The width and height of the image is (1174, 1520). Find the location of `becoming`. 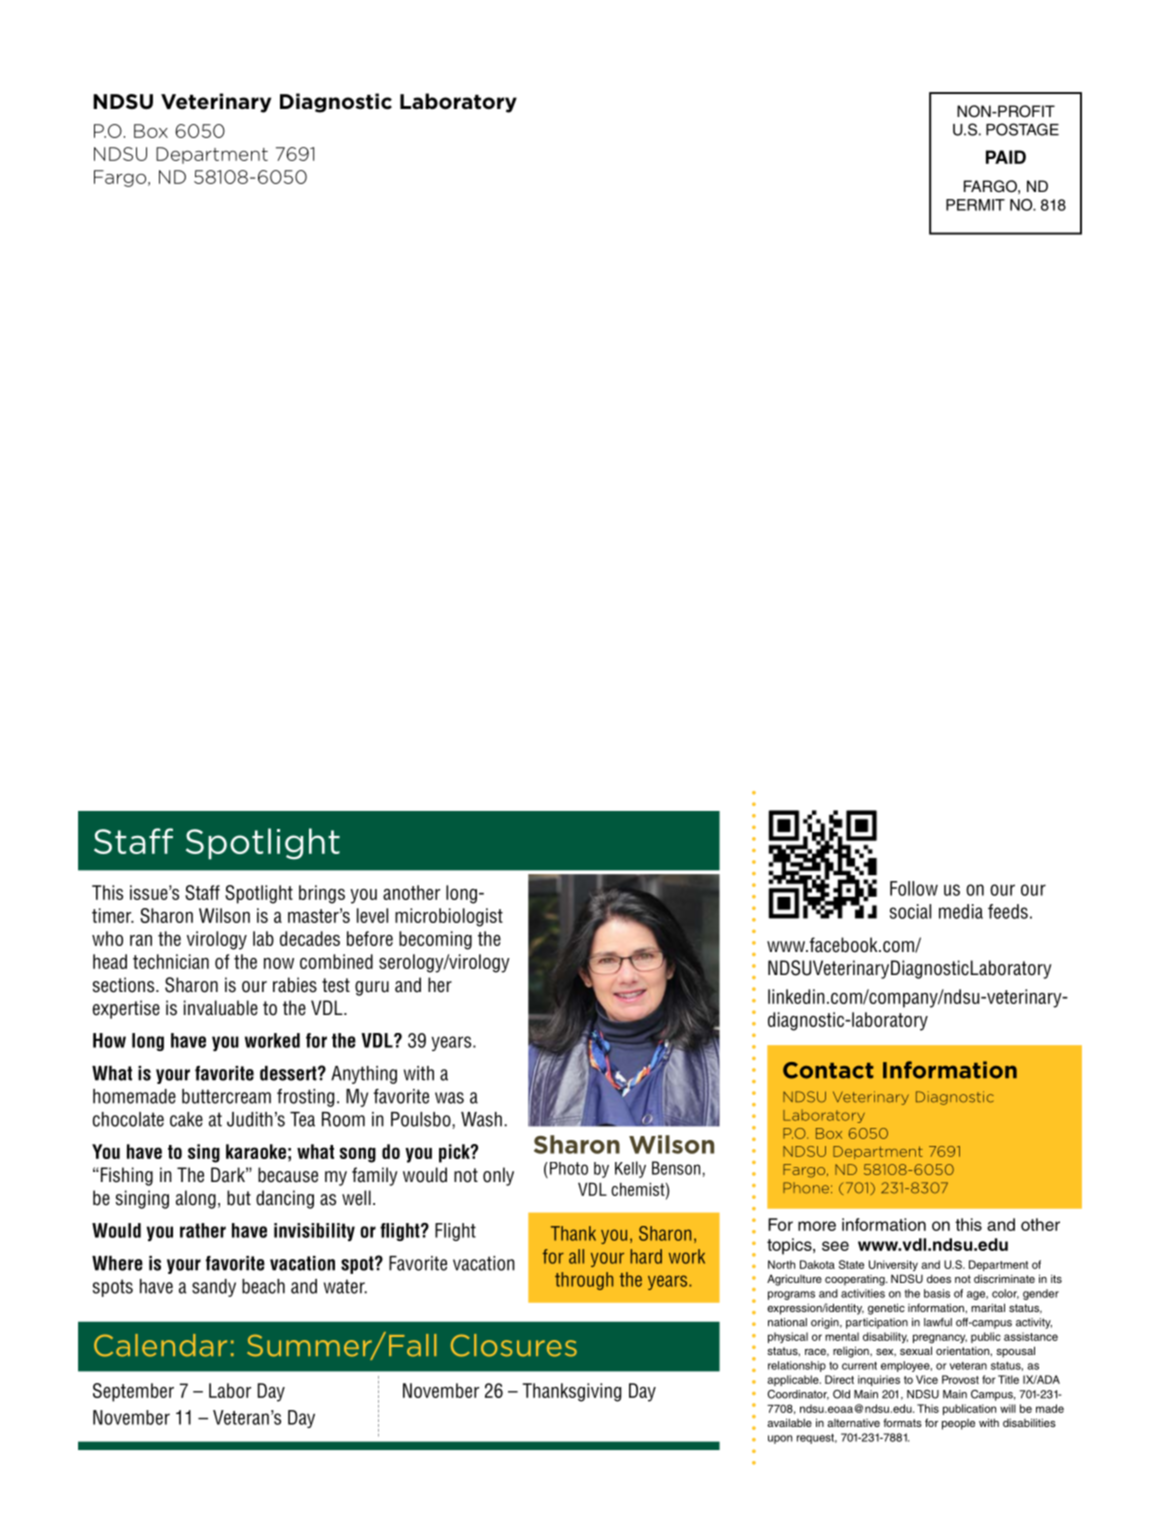

becoming is located at coordinates (435, 940).
